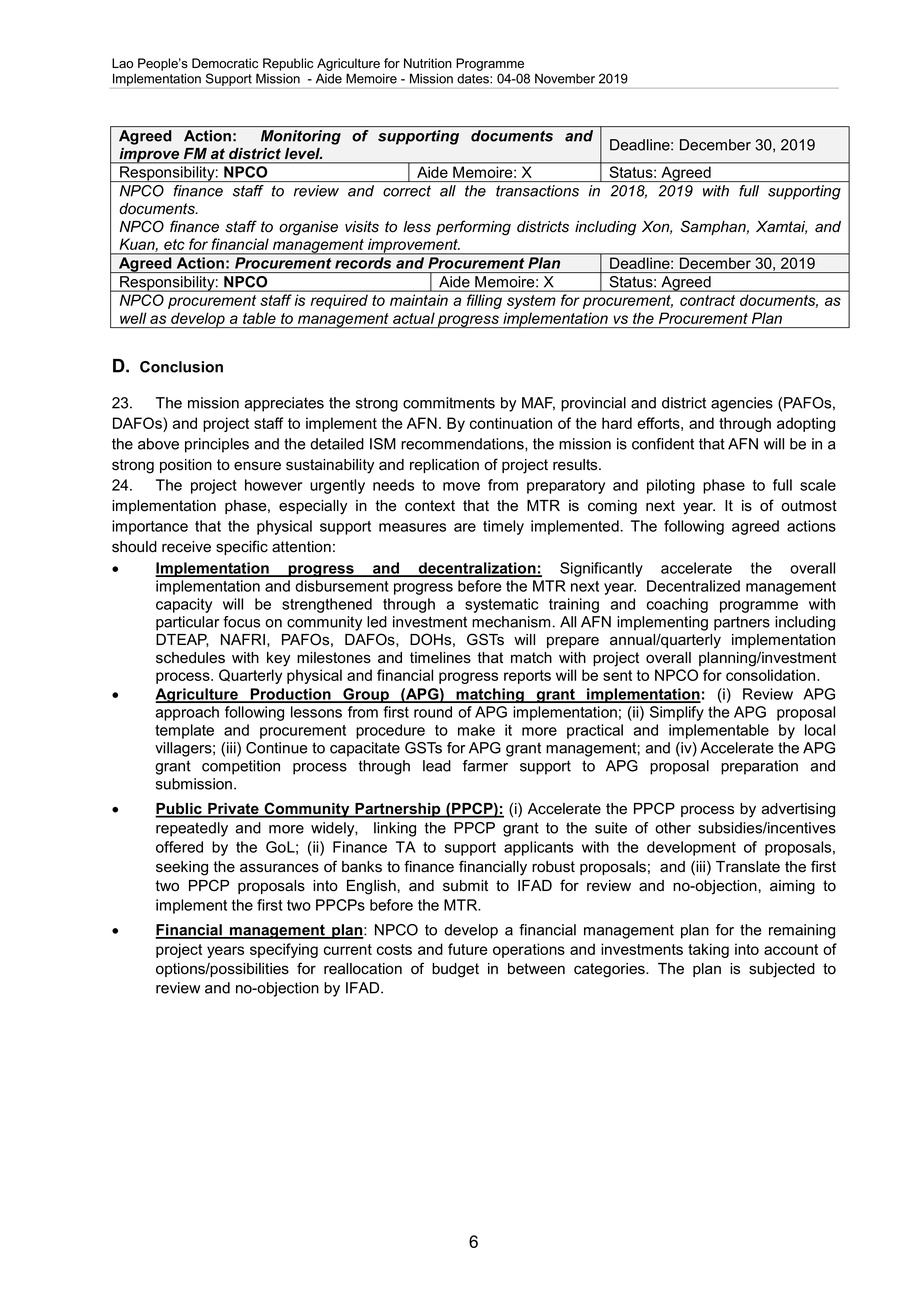  I want to click on agencies, so click(742, 404).
